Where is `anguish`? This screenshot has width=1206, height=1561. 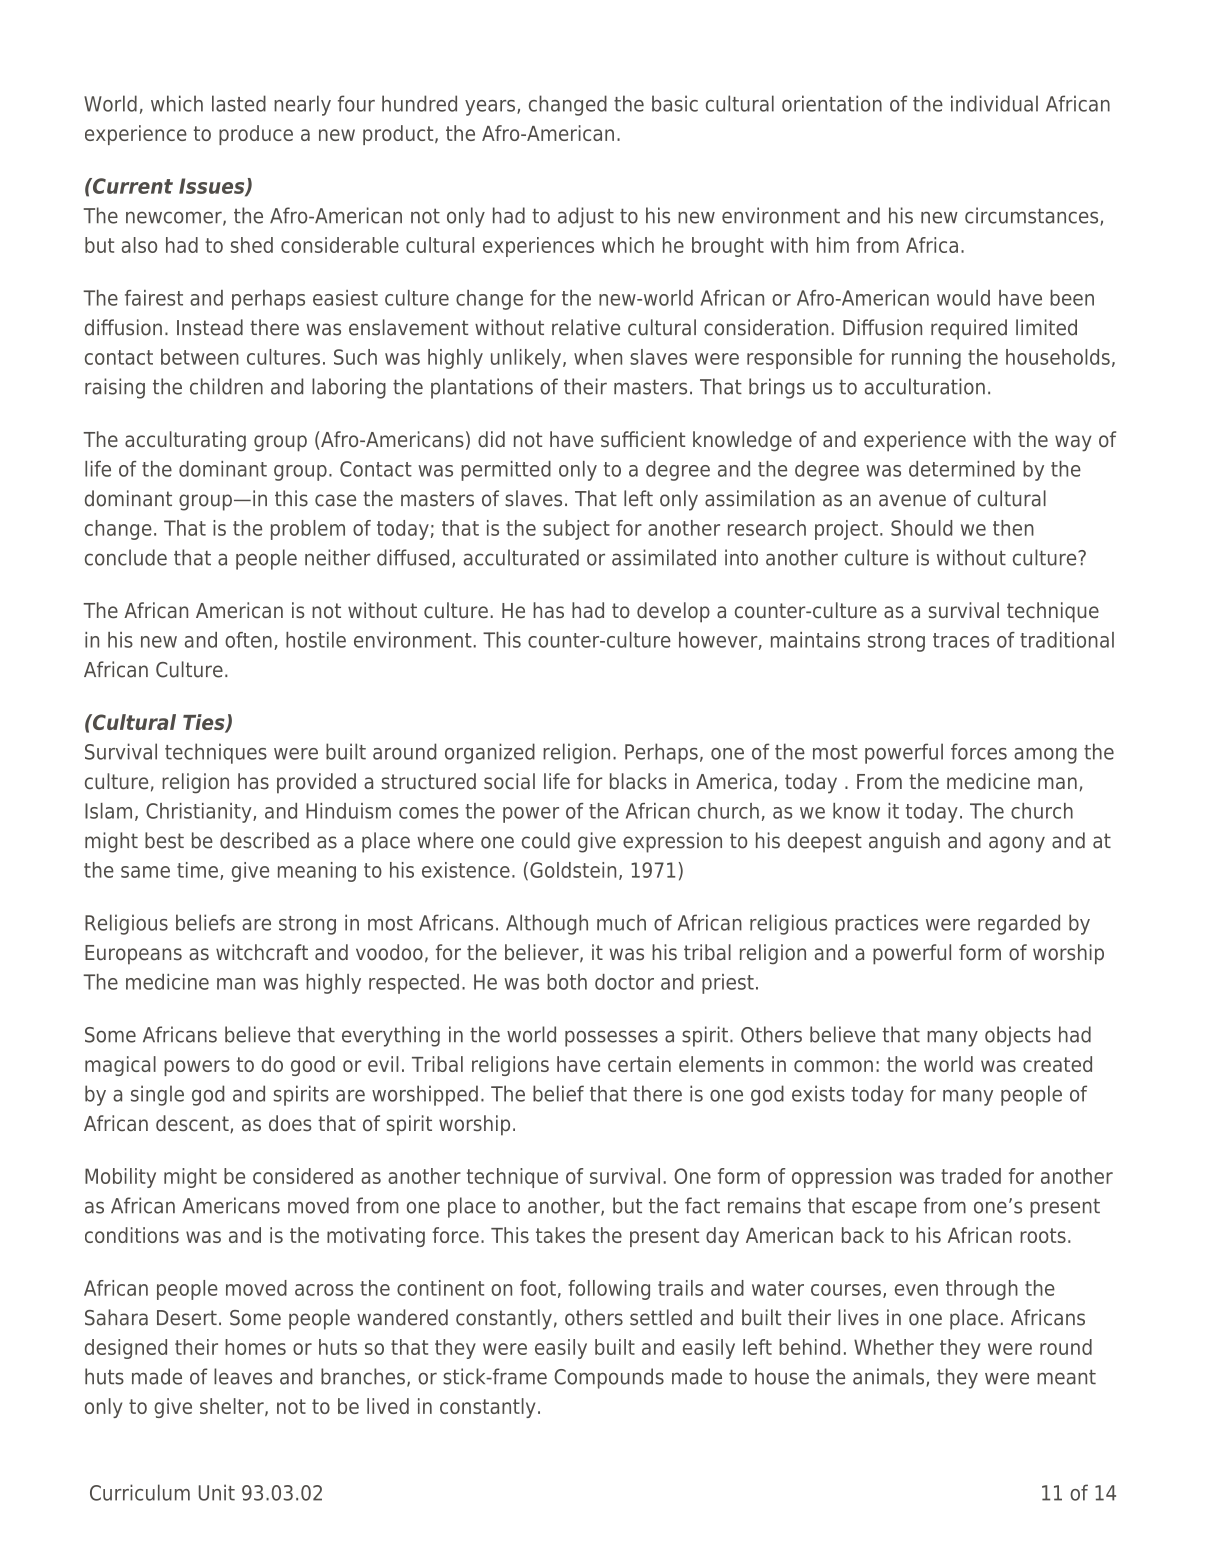 anguish is located at coordinates (904, 842).
